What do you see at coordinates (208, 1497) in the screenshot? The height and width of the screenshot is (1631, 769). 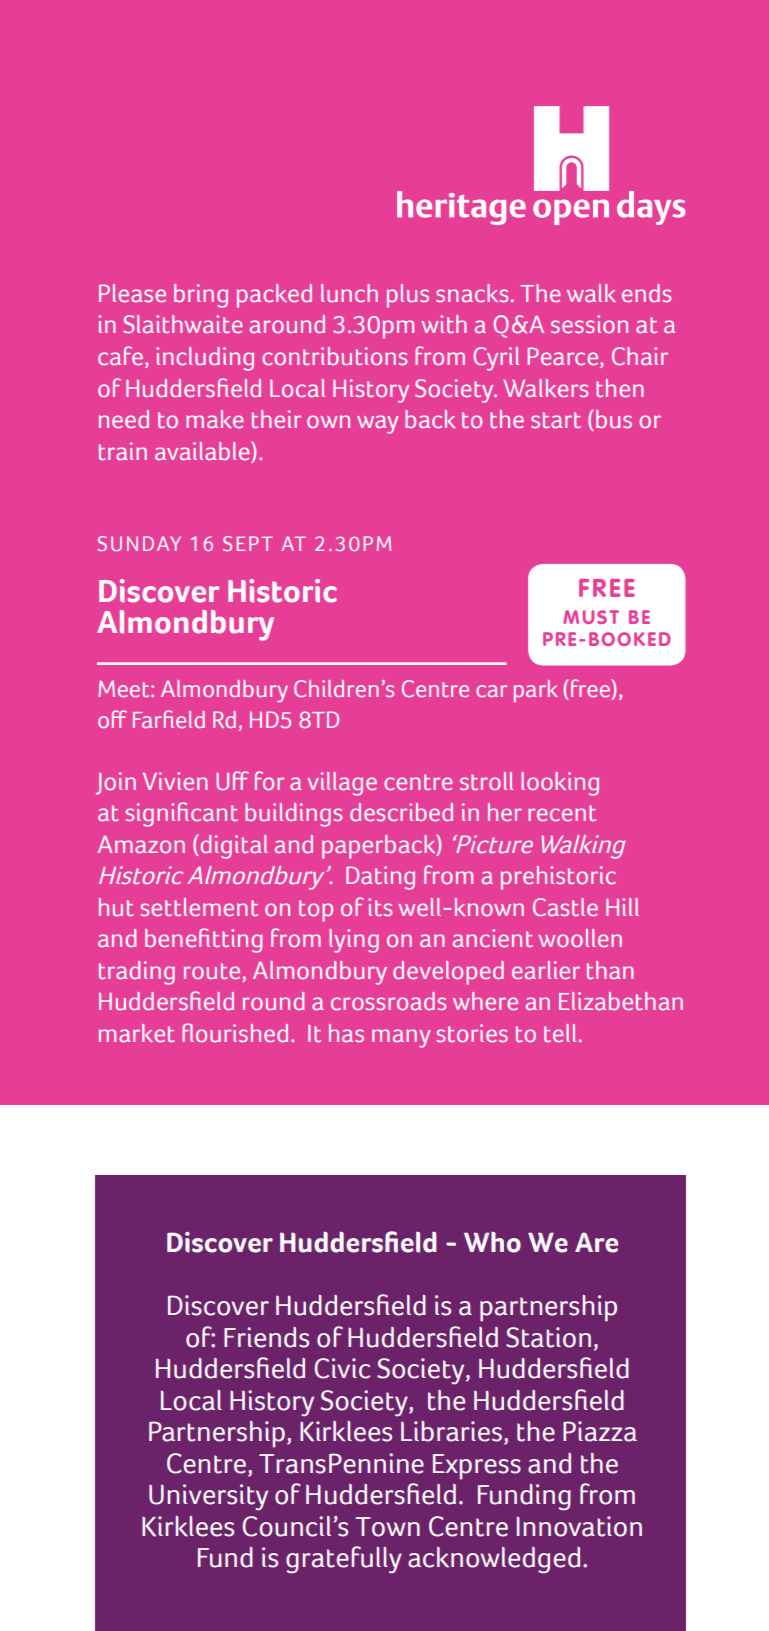 I see `University` at bounding box center [208, 1497].
